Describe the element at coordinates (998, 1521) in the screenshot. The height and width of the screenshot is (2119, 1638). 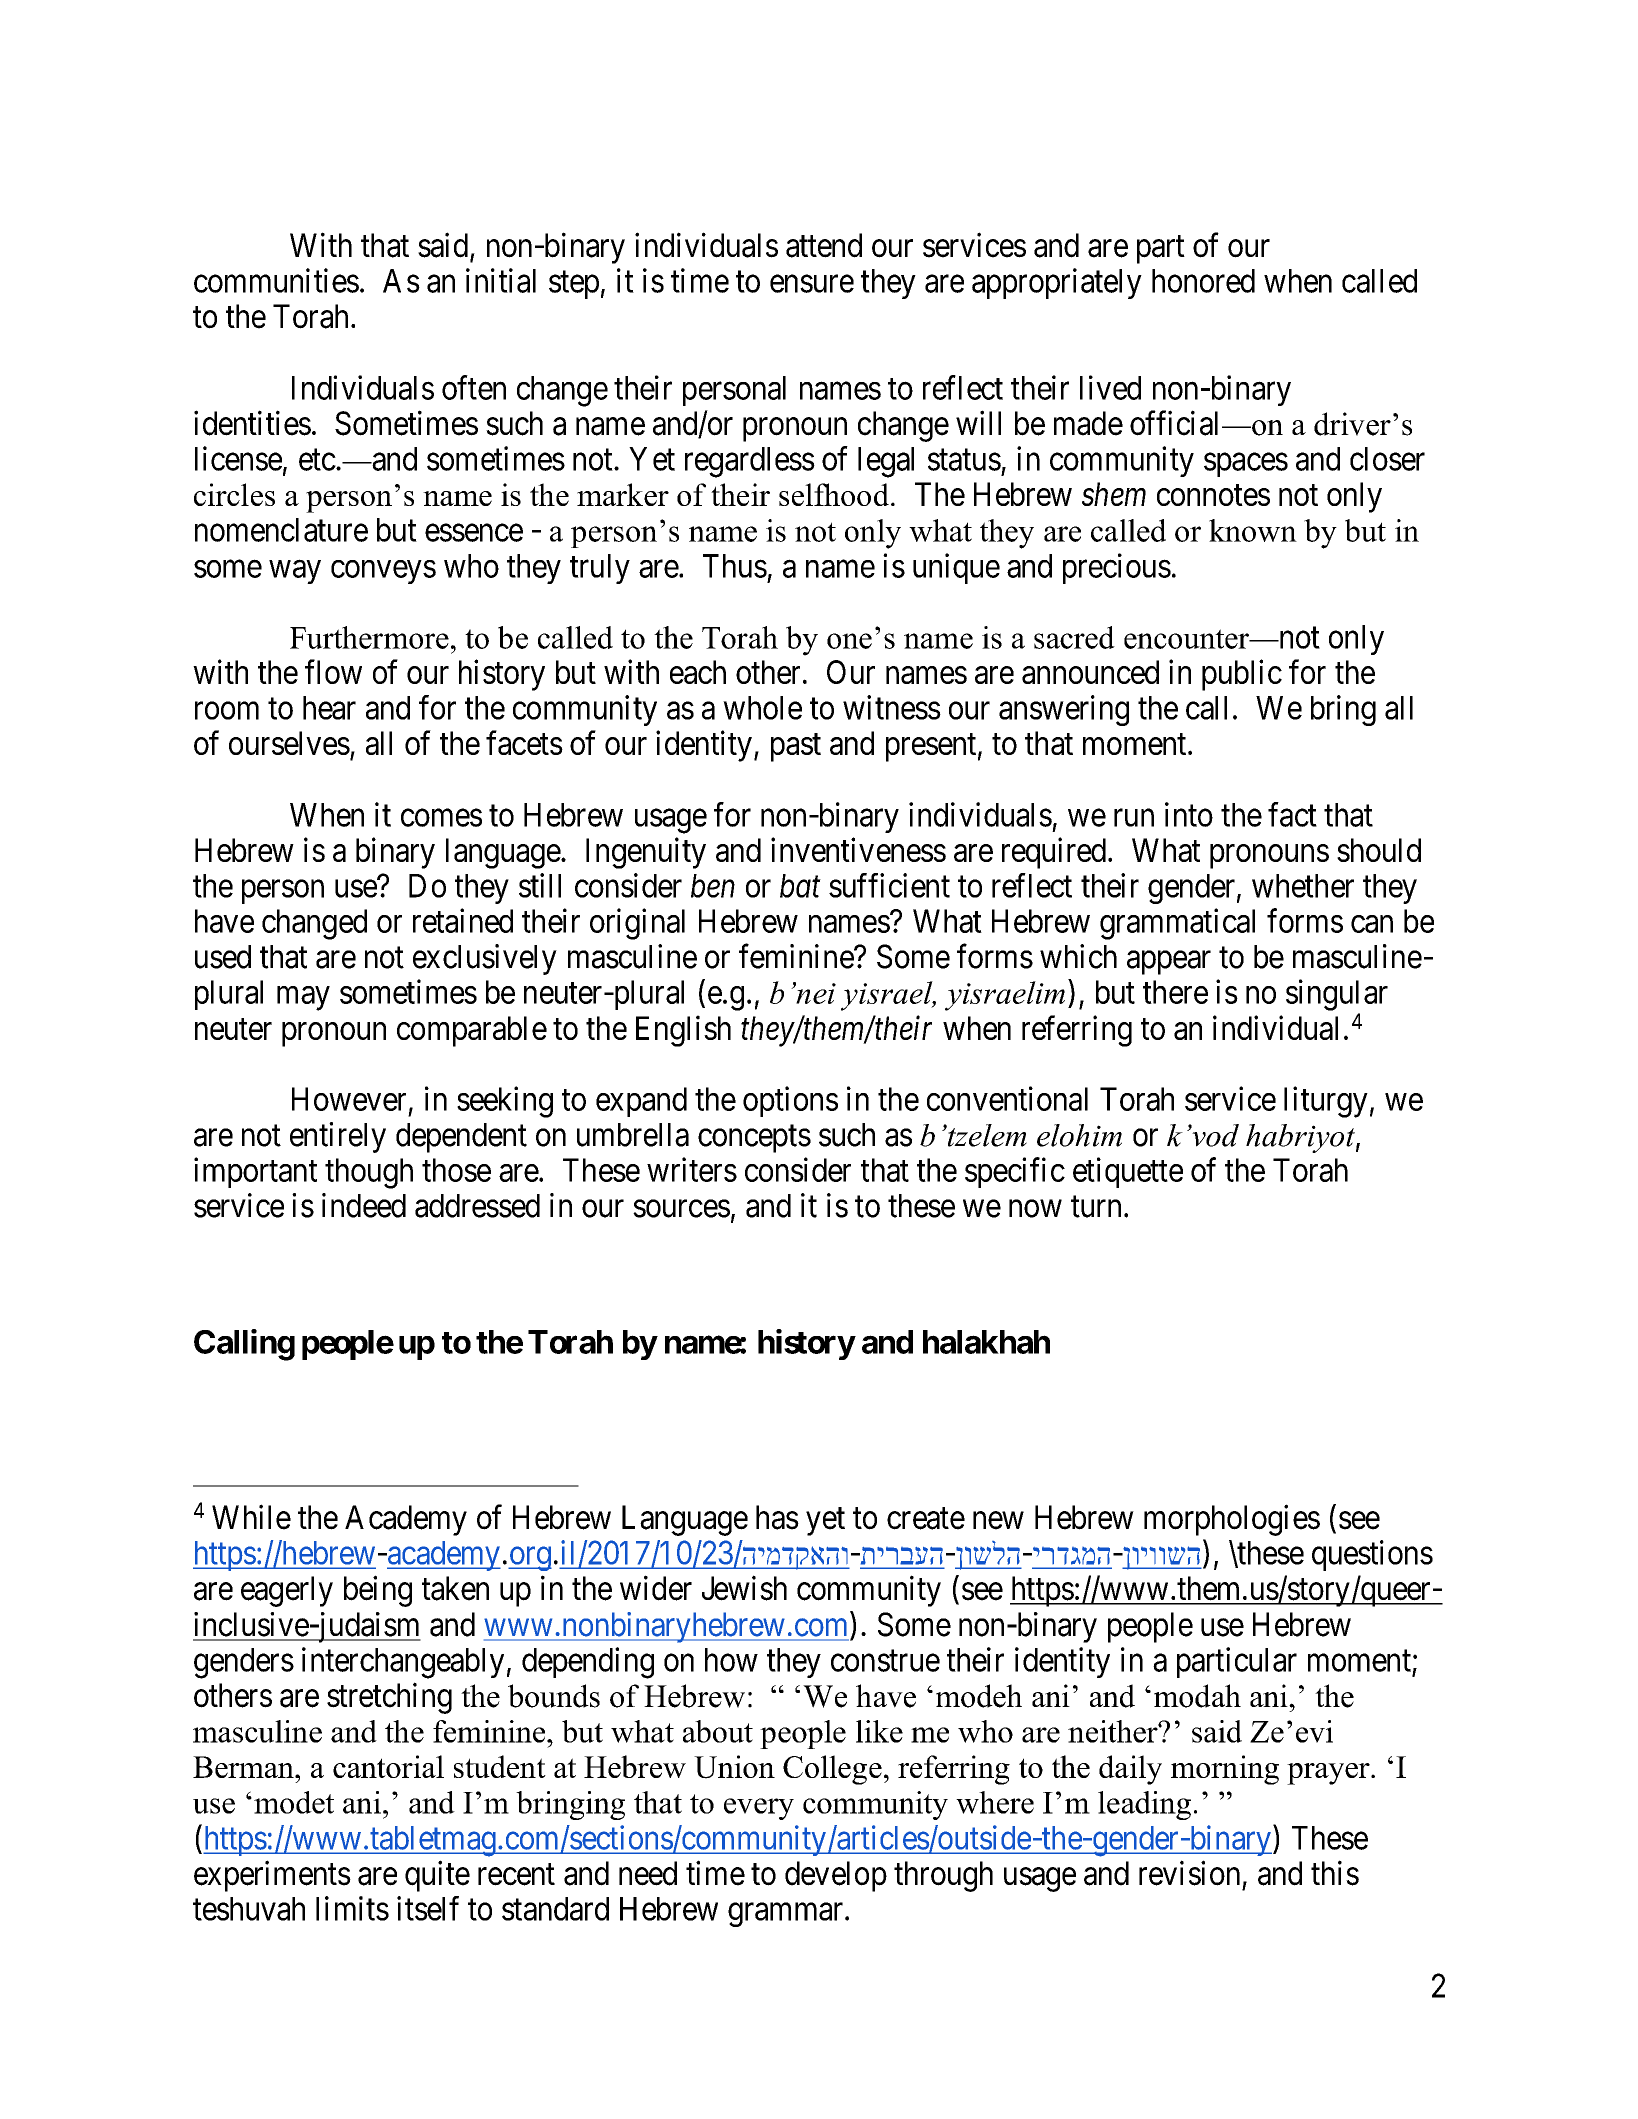
I see `new` at that location.
